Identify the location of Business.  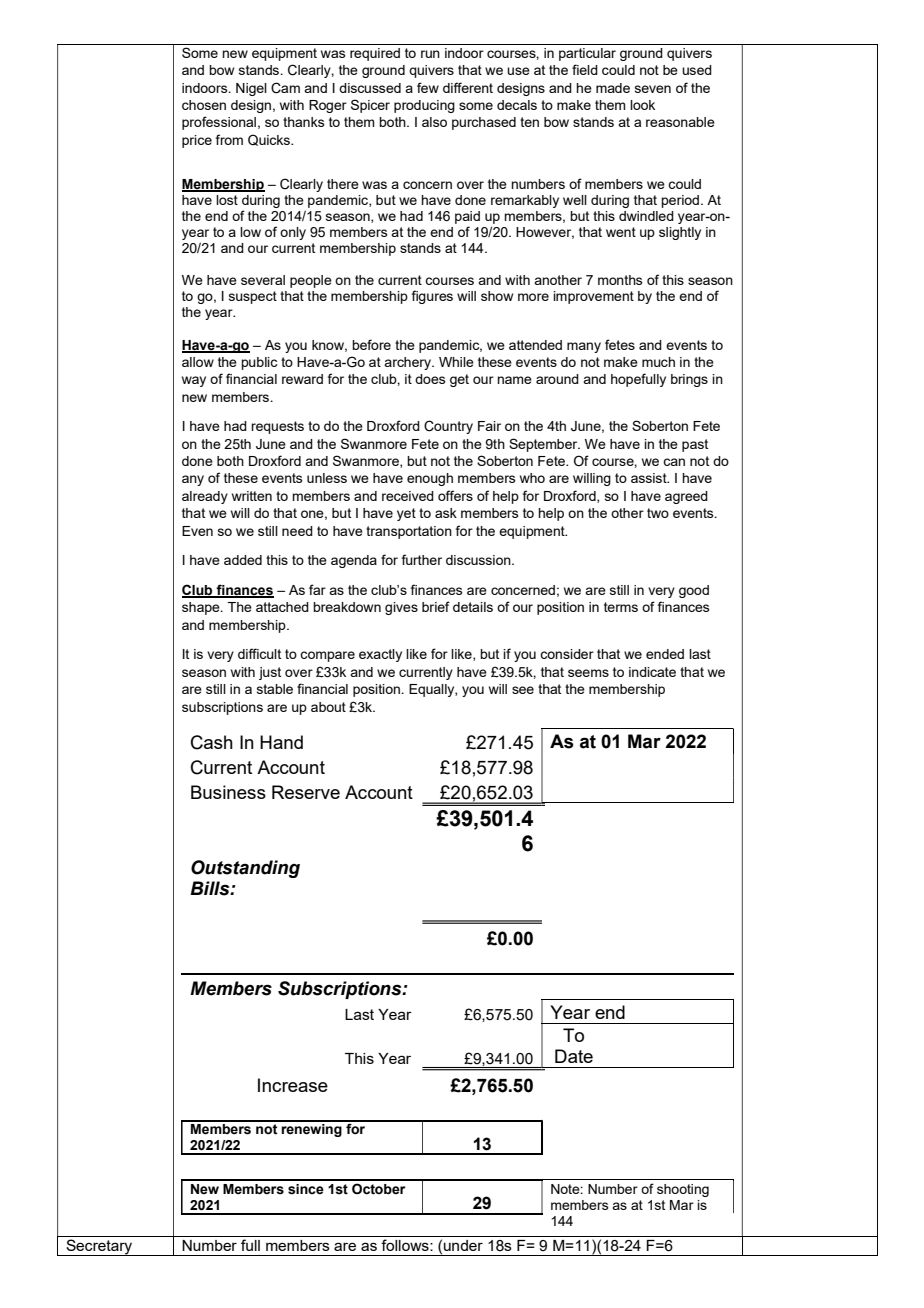
(228, 792).
